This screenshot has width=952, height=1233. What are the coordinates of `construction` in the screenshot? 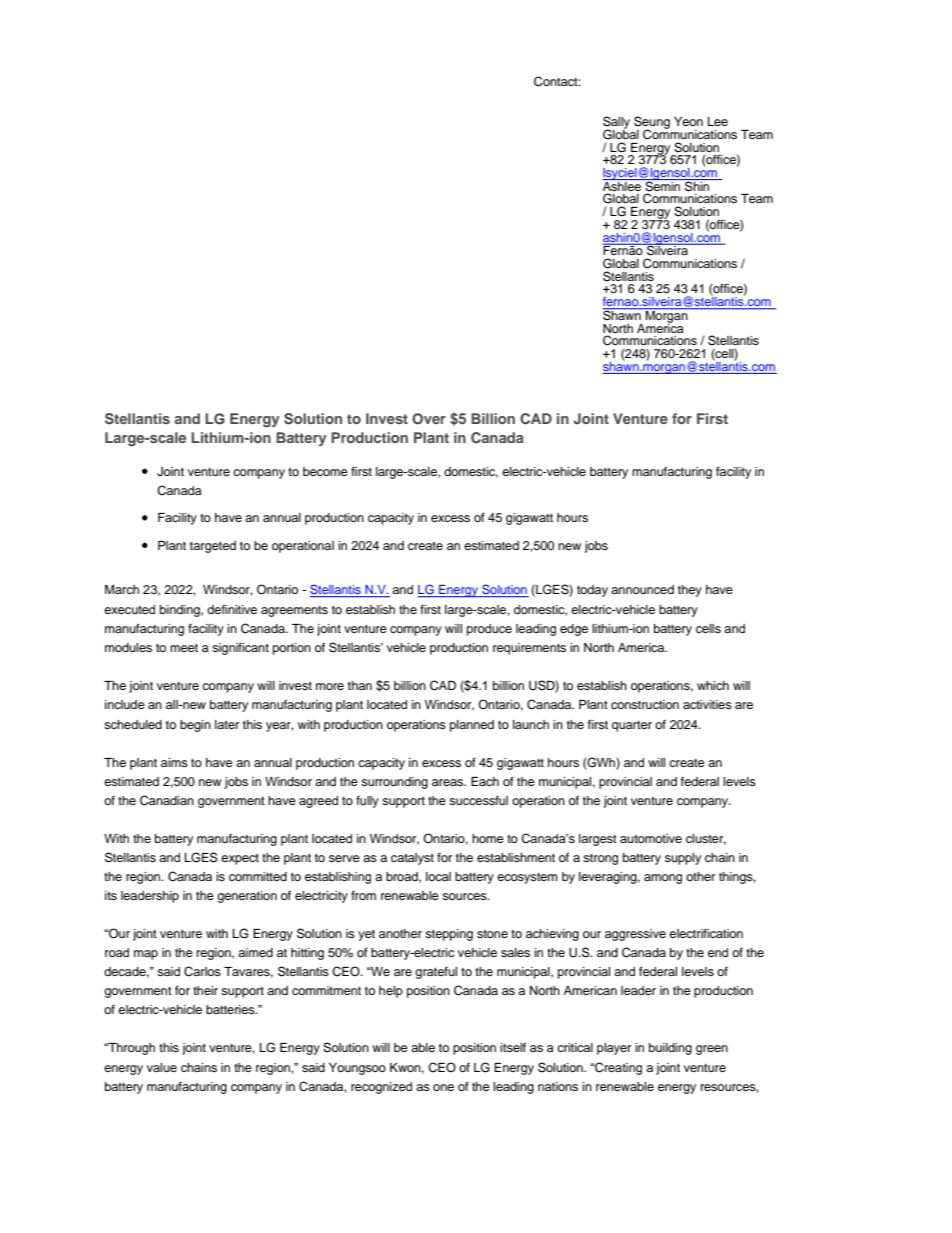 It's located at (645, 704).
